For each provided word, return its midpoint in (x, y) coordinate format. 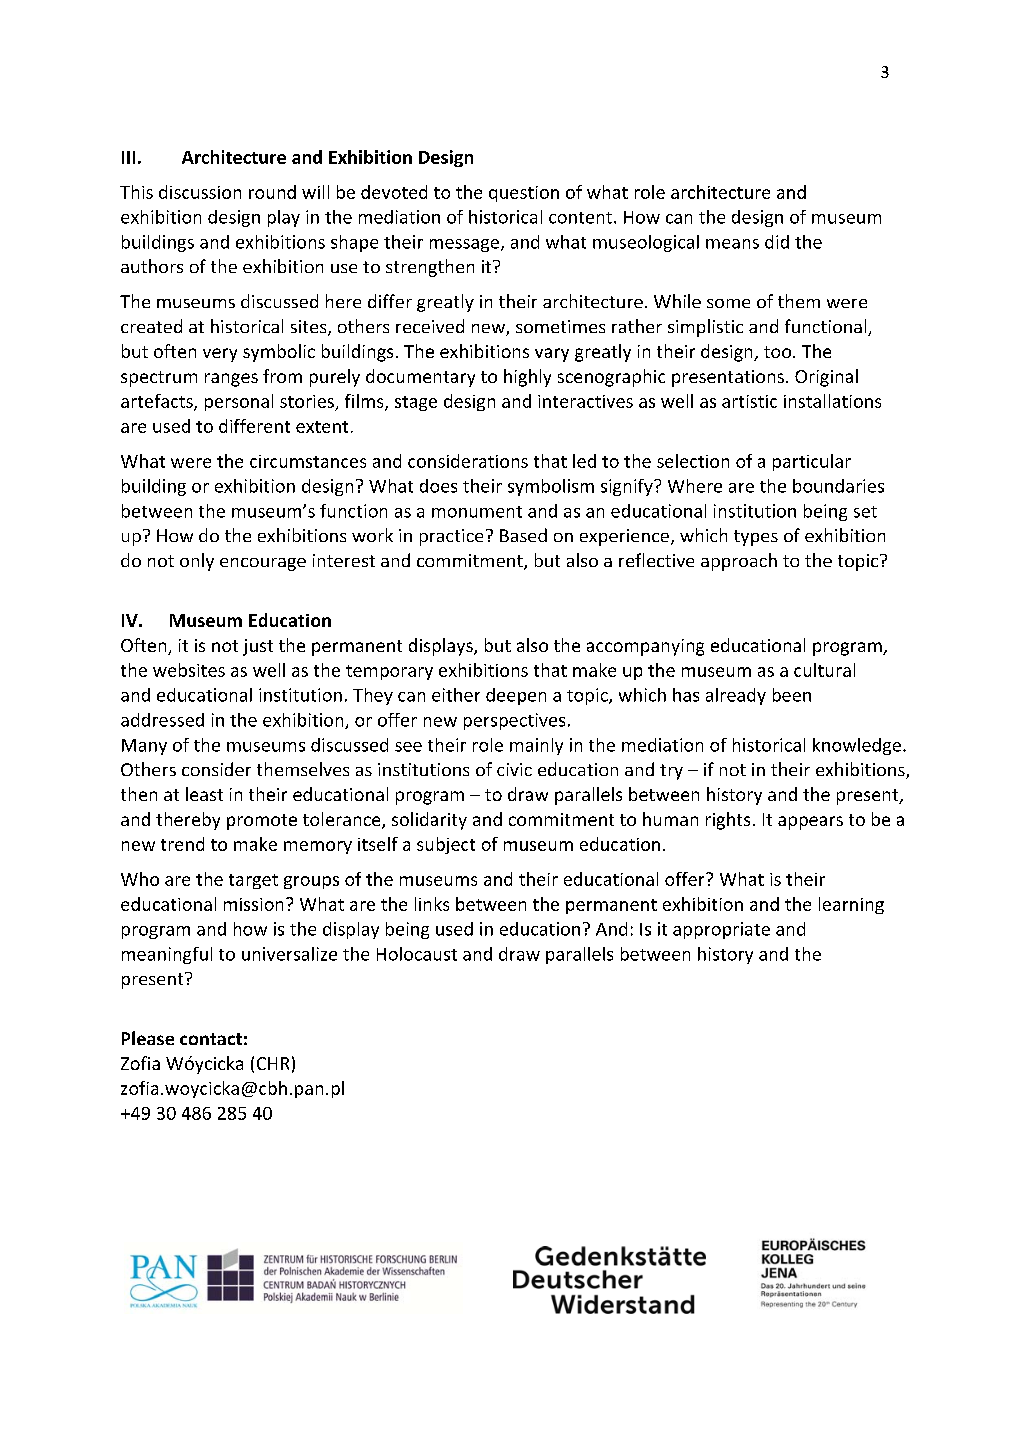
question (524, 194)
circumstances (308, 461)
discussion (200, 192)
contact (211, 1039)
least (204, 794)
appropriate (721, 930)
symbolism (551, 487)
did (777, 242)
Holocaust (417, 954)
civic (514, 769)
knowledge (857, 746)
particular (812, 462)
